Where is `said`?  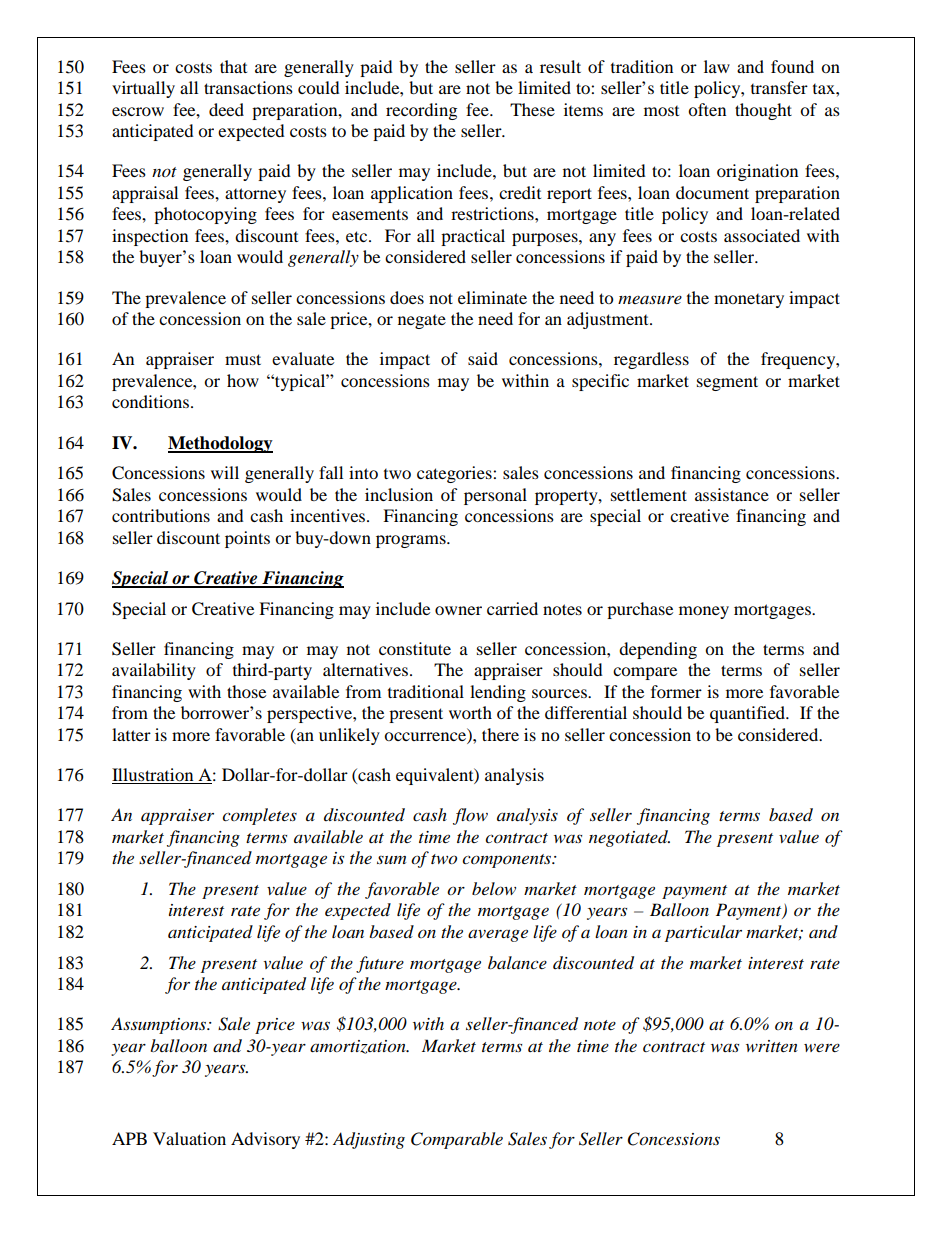 said is located at coordinates (483, 358).
